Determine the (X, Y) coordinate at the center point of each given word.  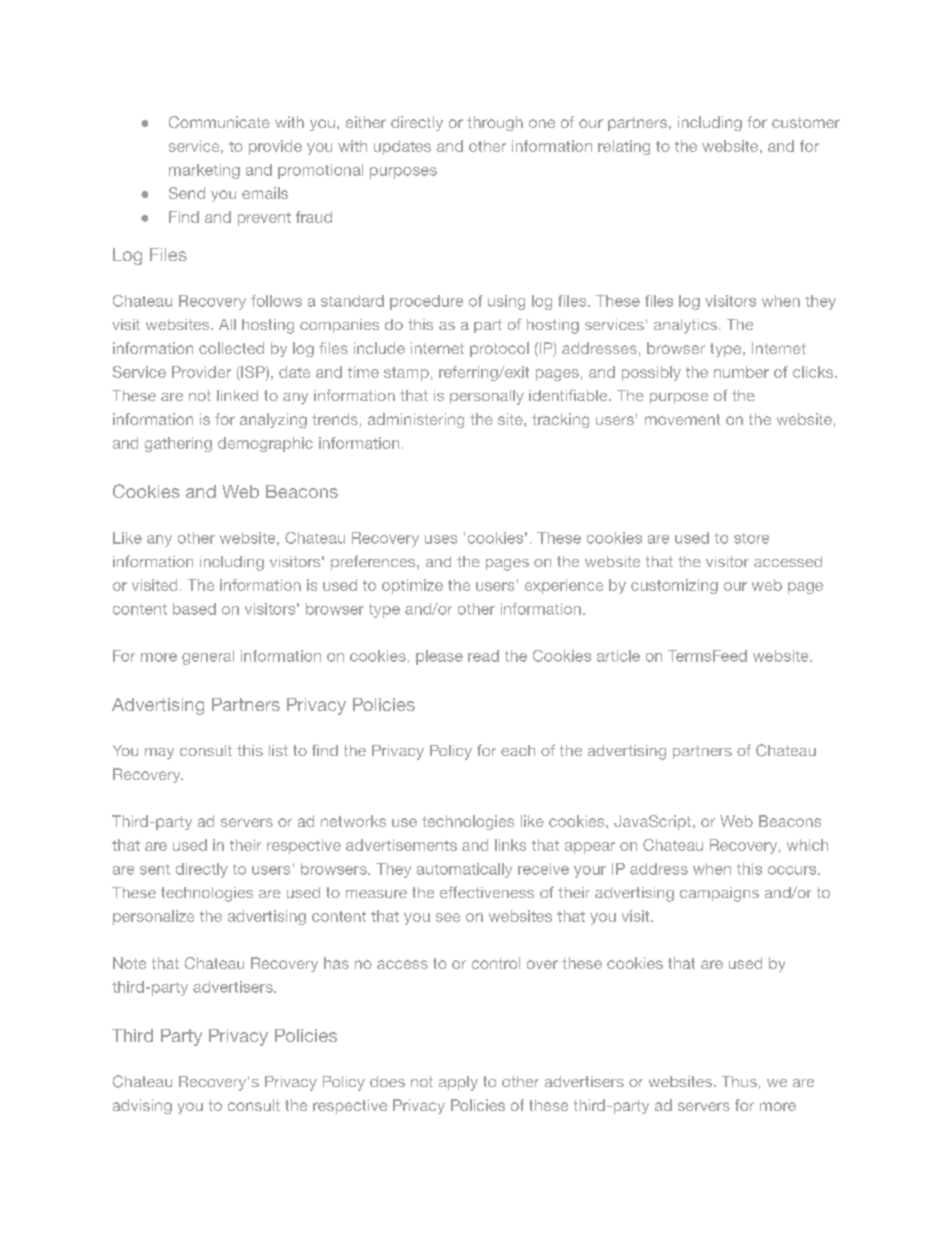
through (495, 123)
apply (458, 1083)
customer (806, 122)
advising (142, 1106)
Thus (739, 1081)
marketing (204, 171)
